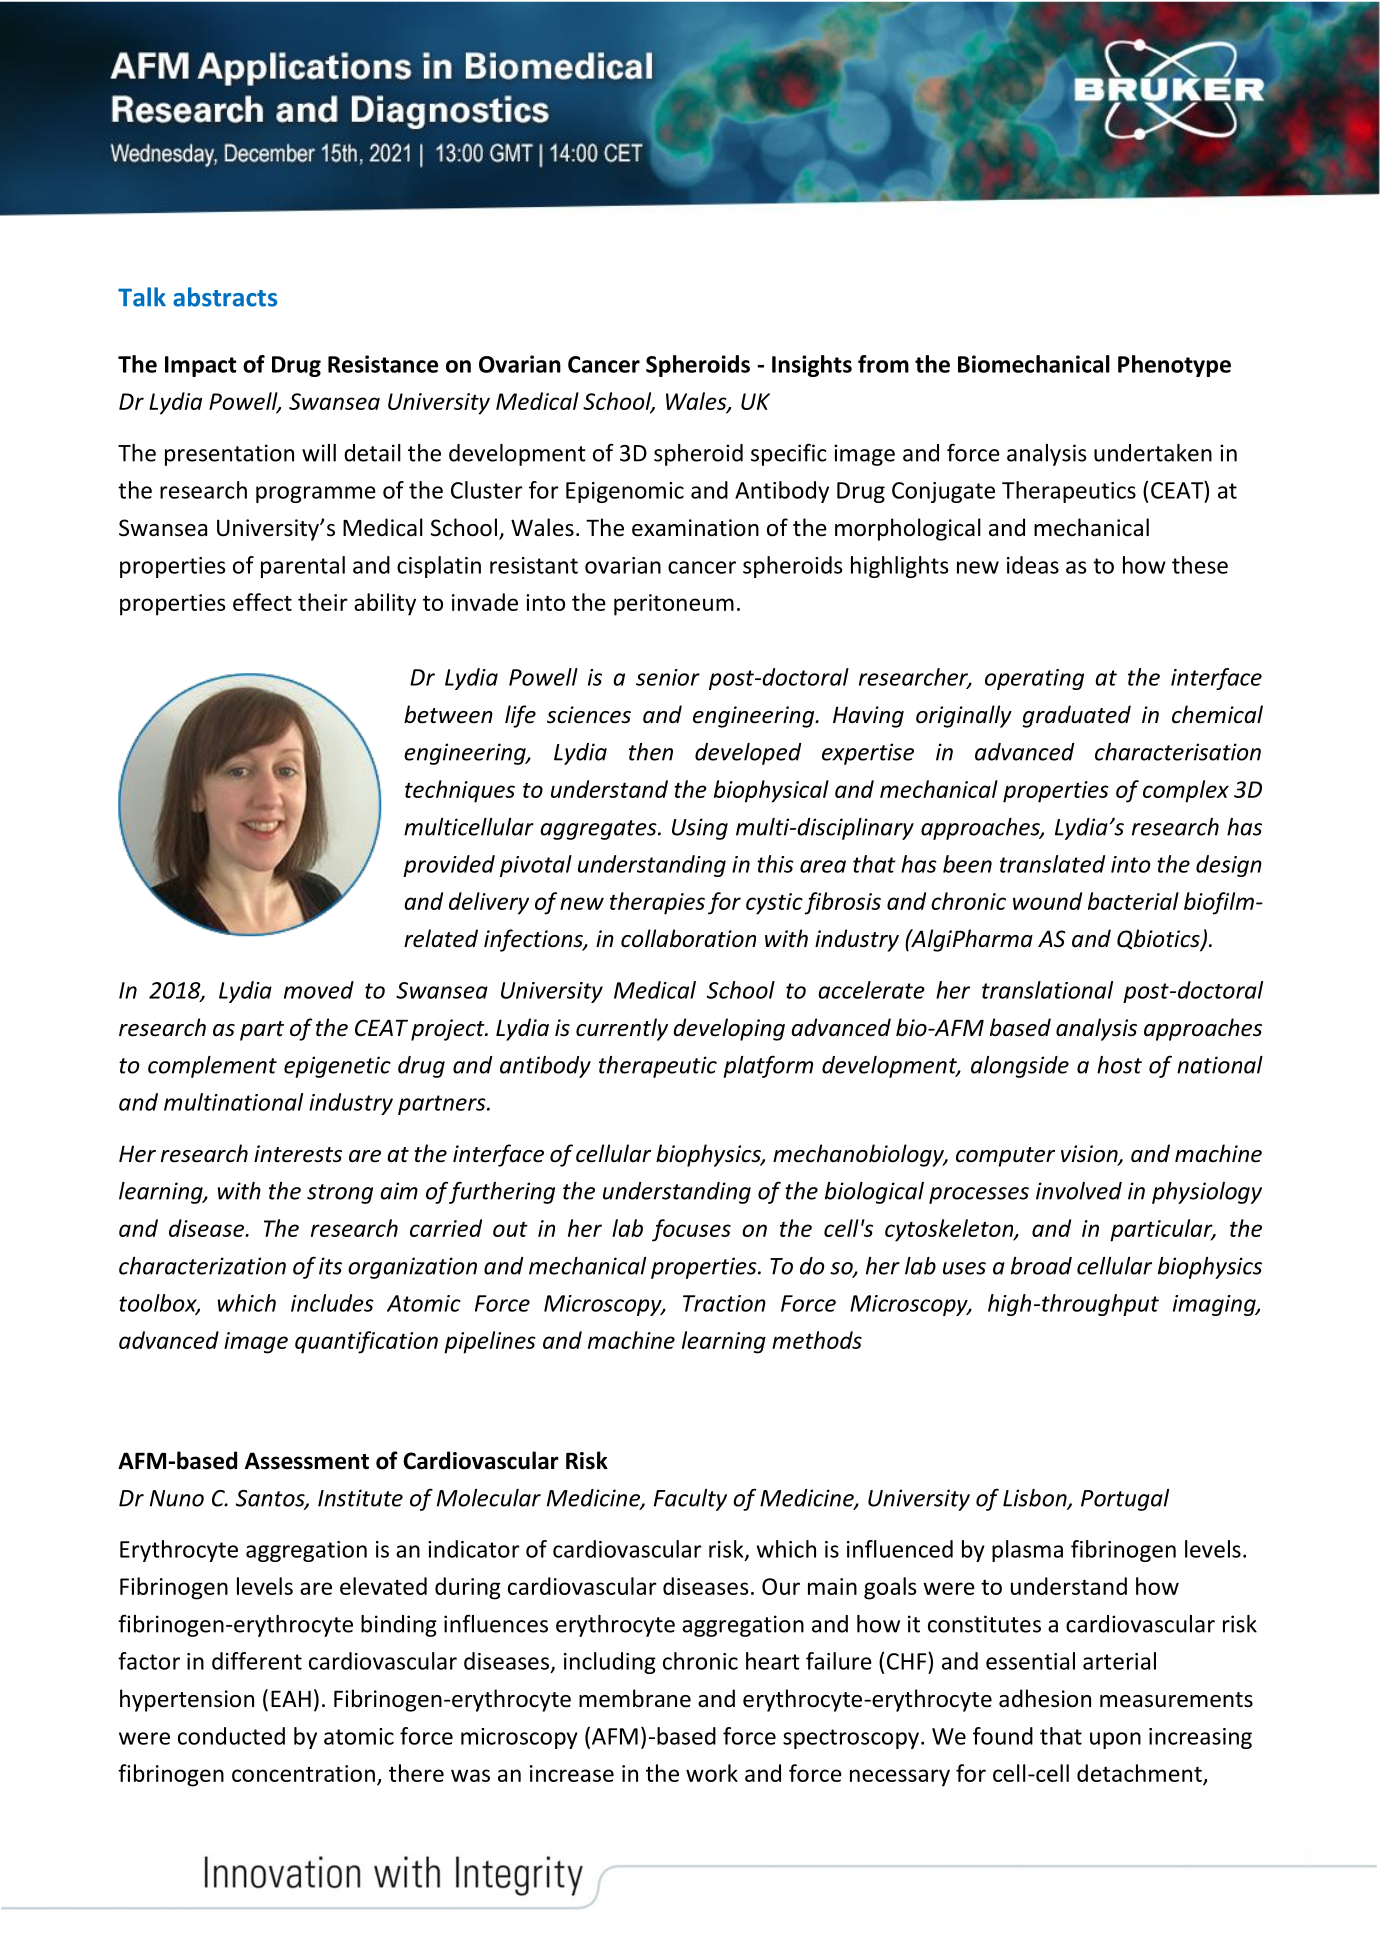 Image resolution: width=1381 pixels, height=1953 pixels. I want to click on host, so click(1119, 1065).
